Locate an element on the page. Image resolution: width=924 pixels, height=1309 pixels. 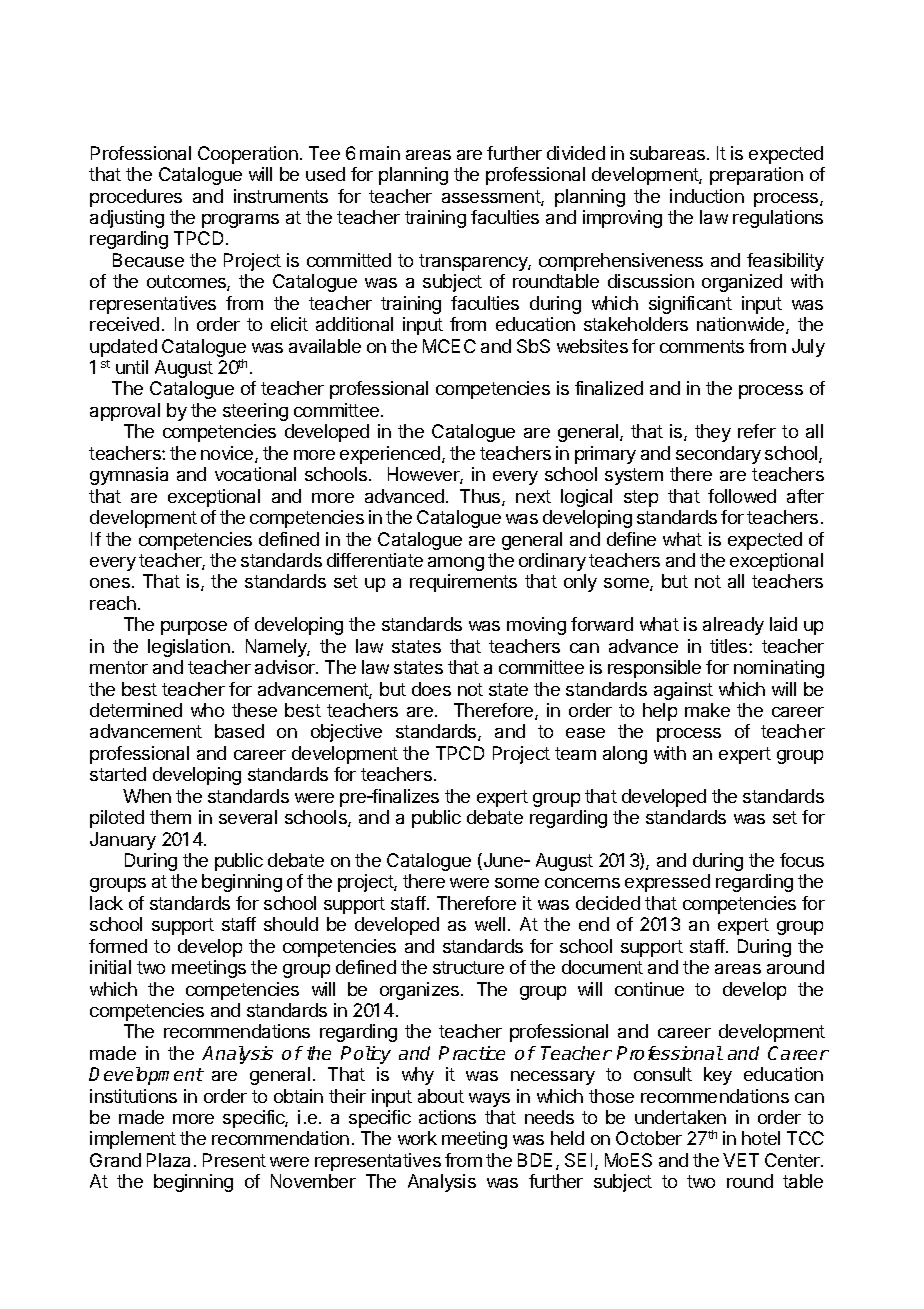
lack is located at coordinates (106, 903).
